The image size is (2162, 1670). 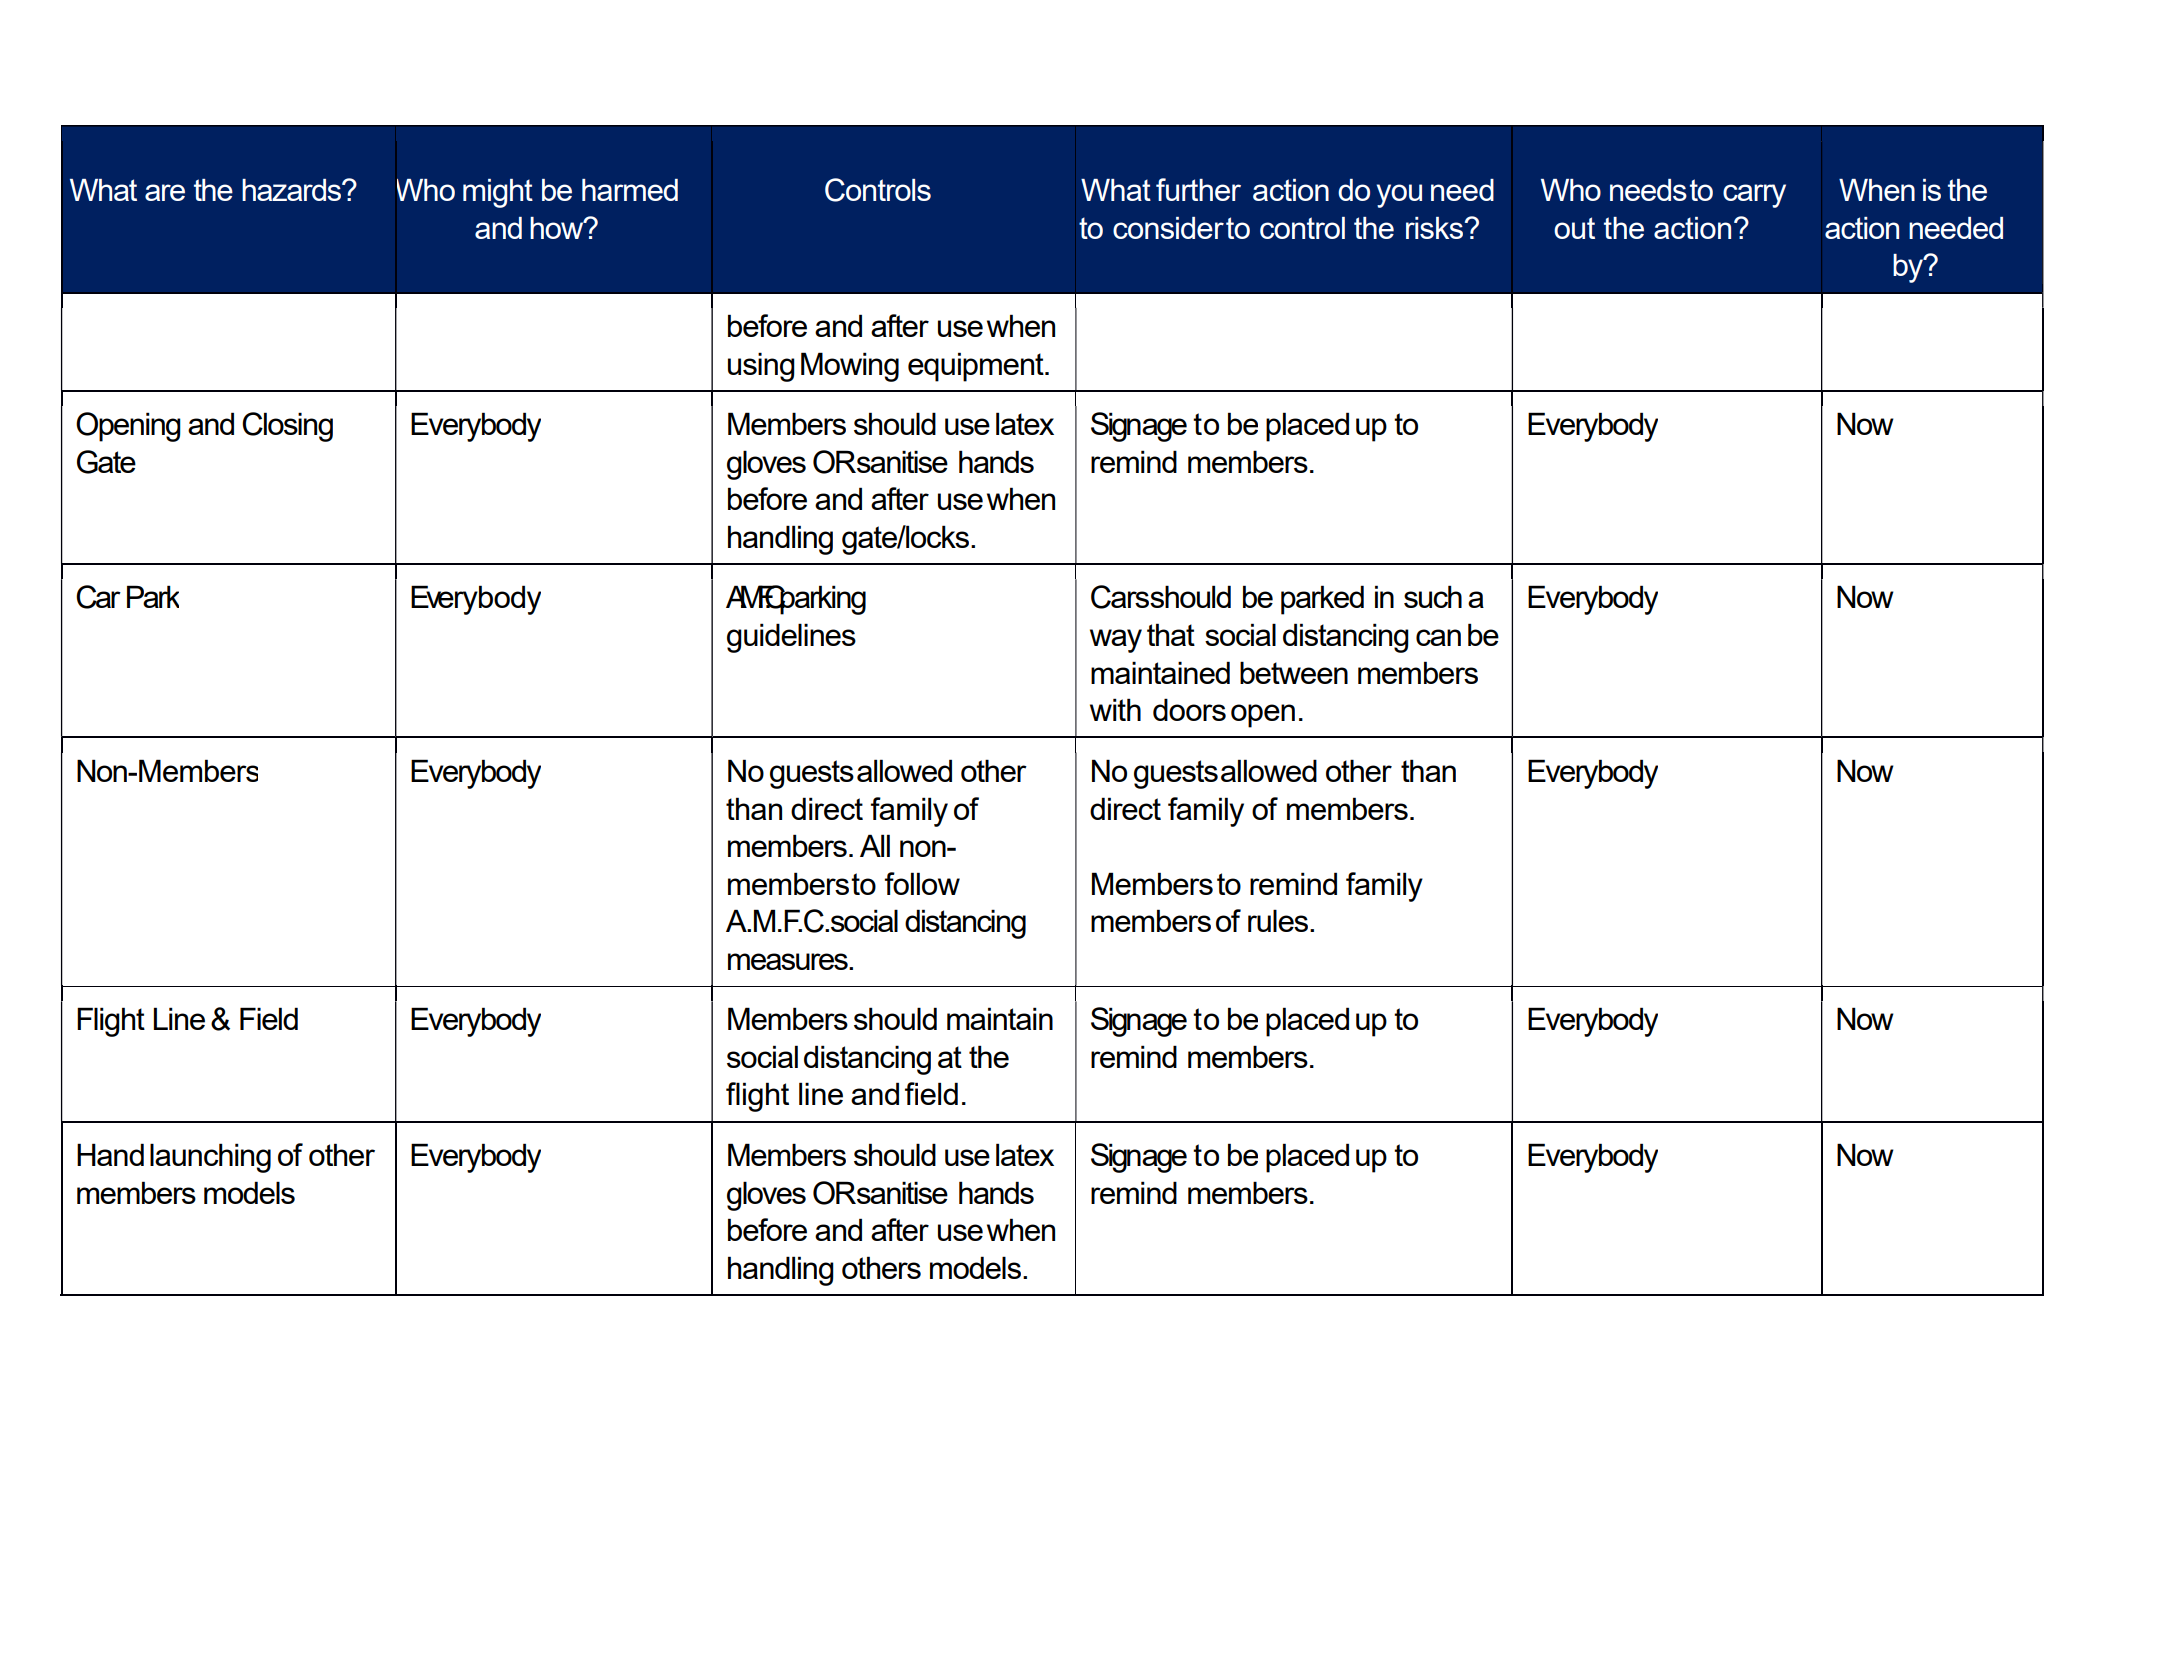 What do you see at coordinates (1115, 709) in the screenshot?
I see `with` at bounding box center [1115, 709].
